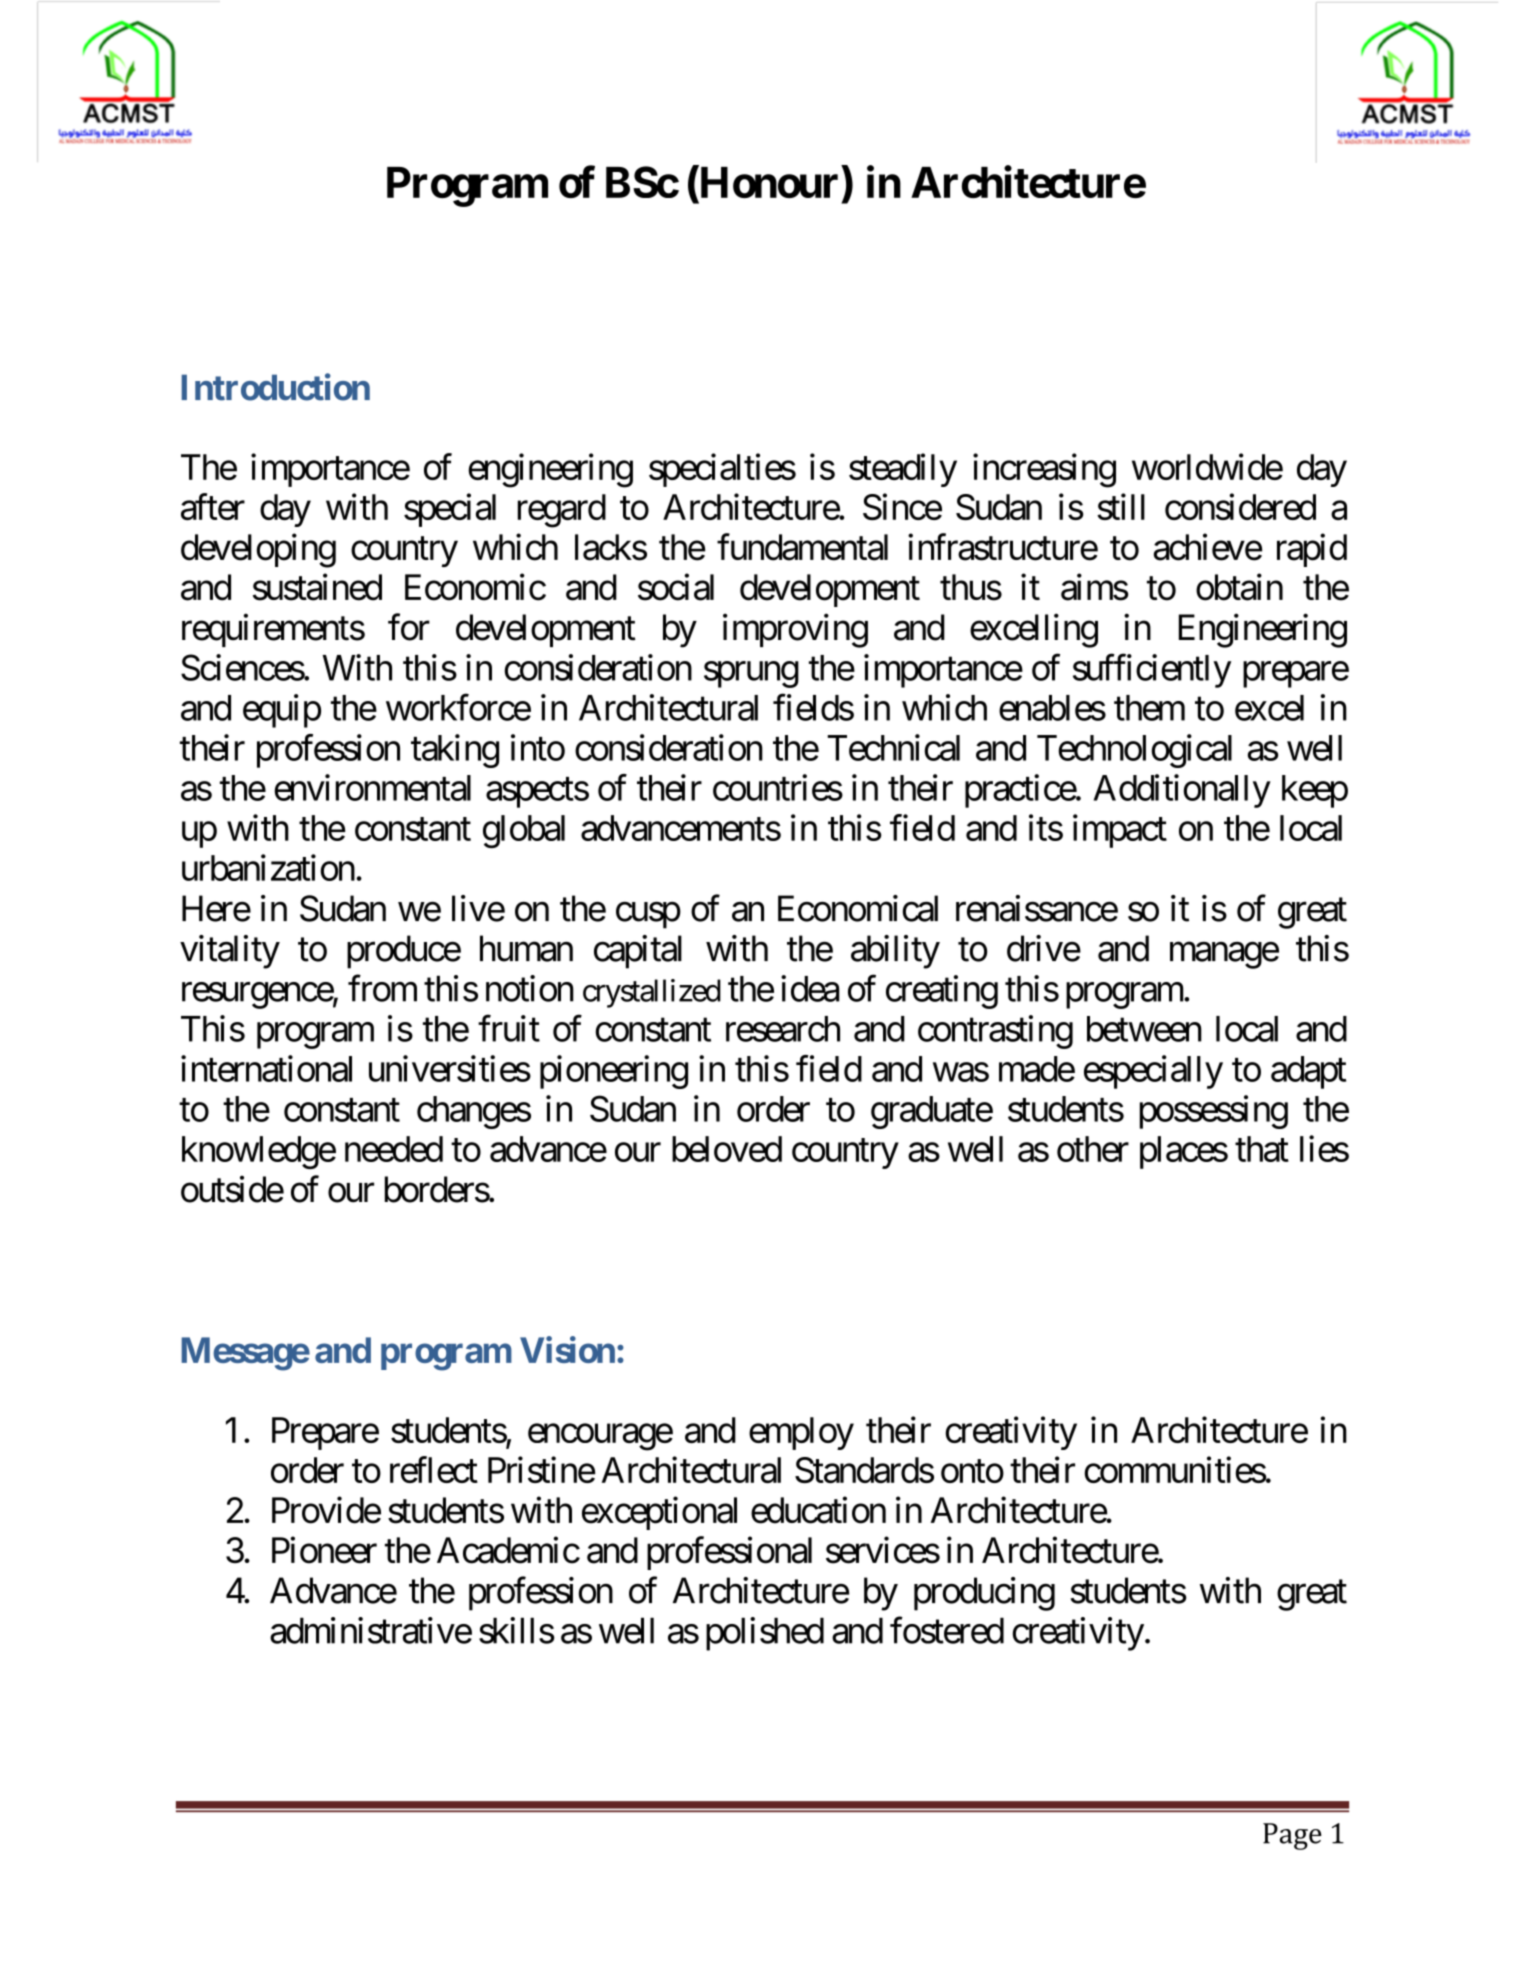 The width and height of the image is (1525, 1974). What do you see at coordinates (317, 587) in the image?
I see `sustained` at bounding box center [317, 587].
